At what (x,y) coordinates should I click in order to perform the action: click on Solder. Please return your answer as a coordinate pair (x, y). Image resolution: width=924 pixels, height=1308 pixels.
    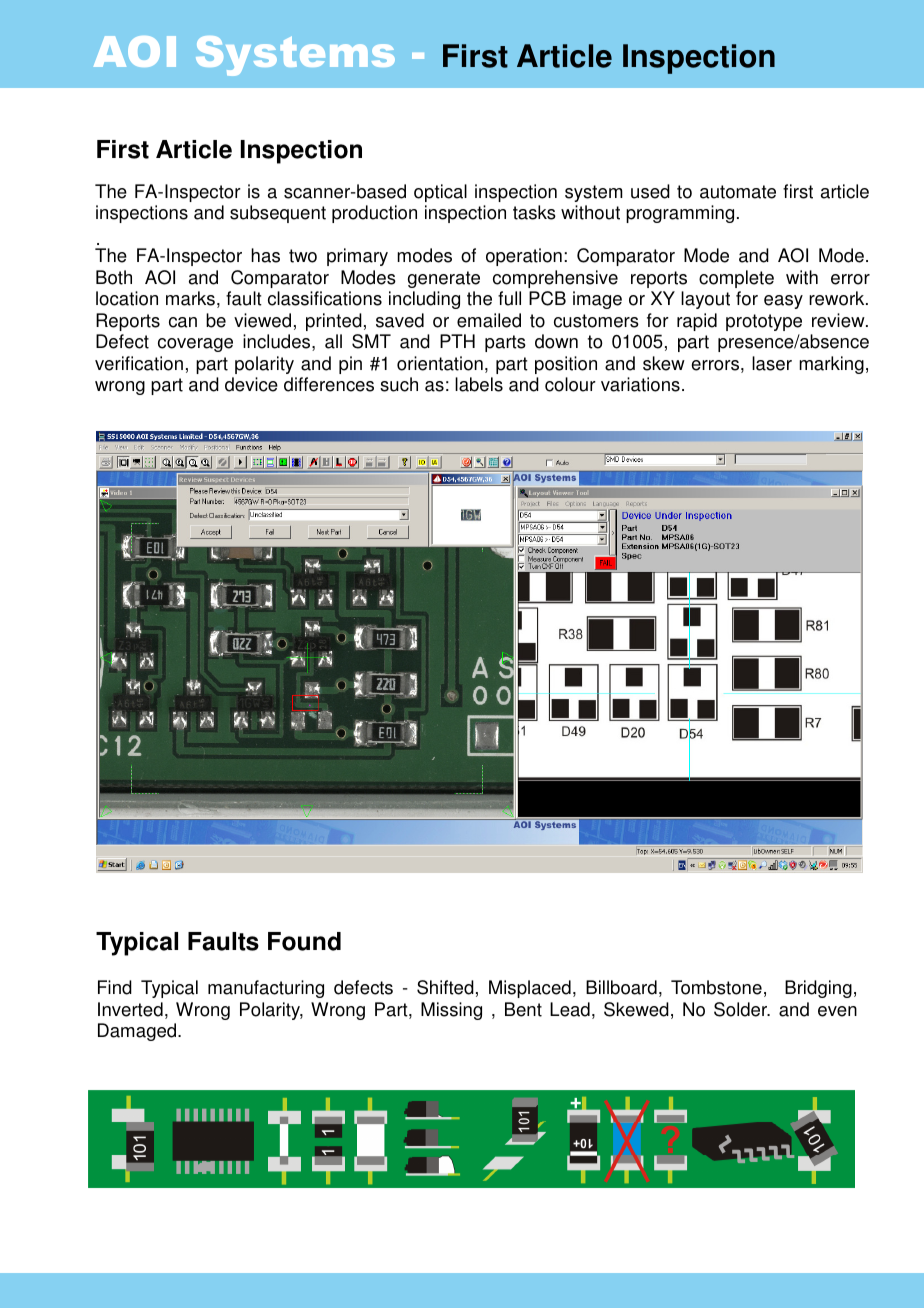
    Looking at the image, I should click on (742, 1009).
